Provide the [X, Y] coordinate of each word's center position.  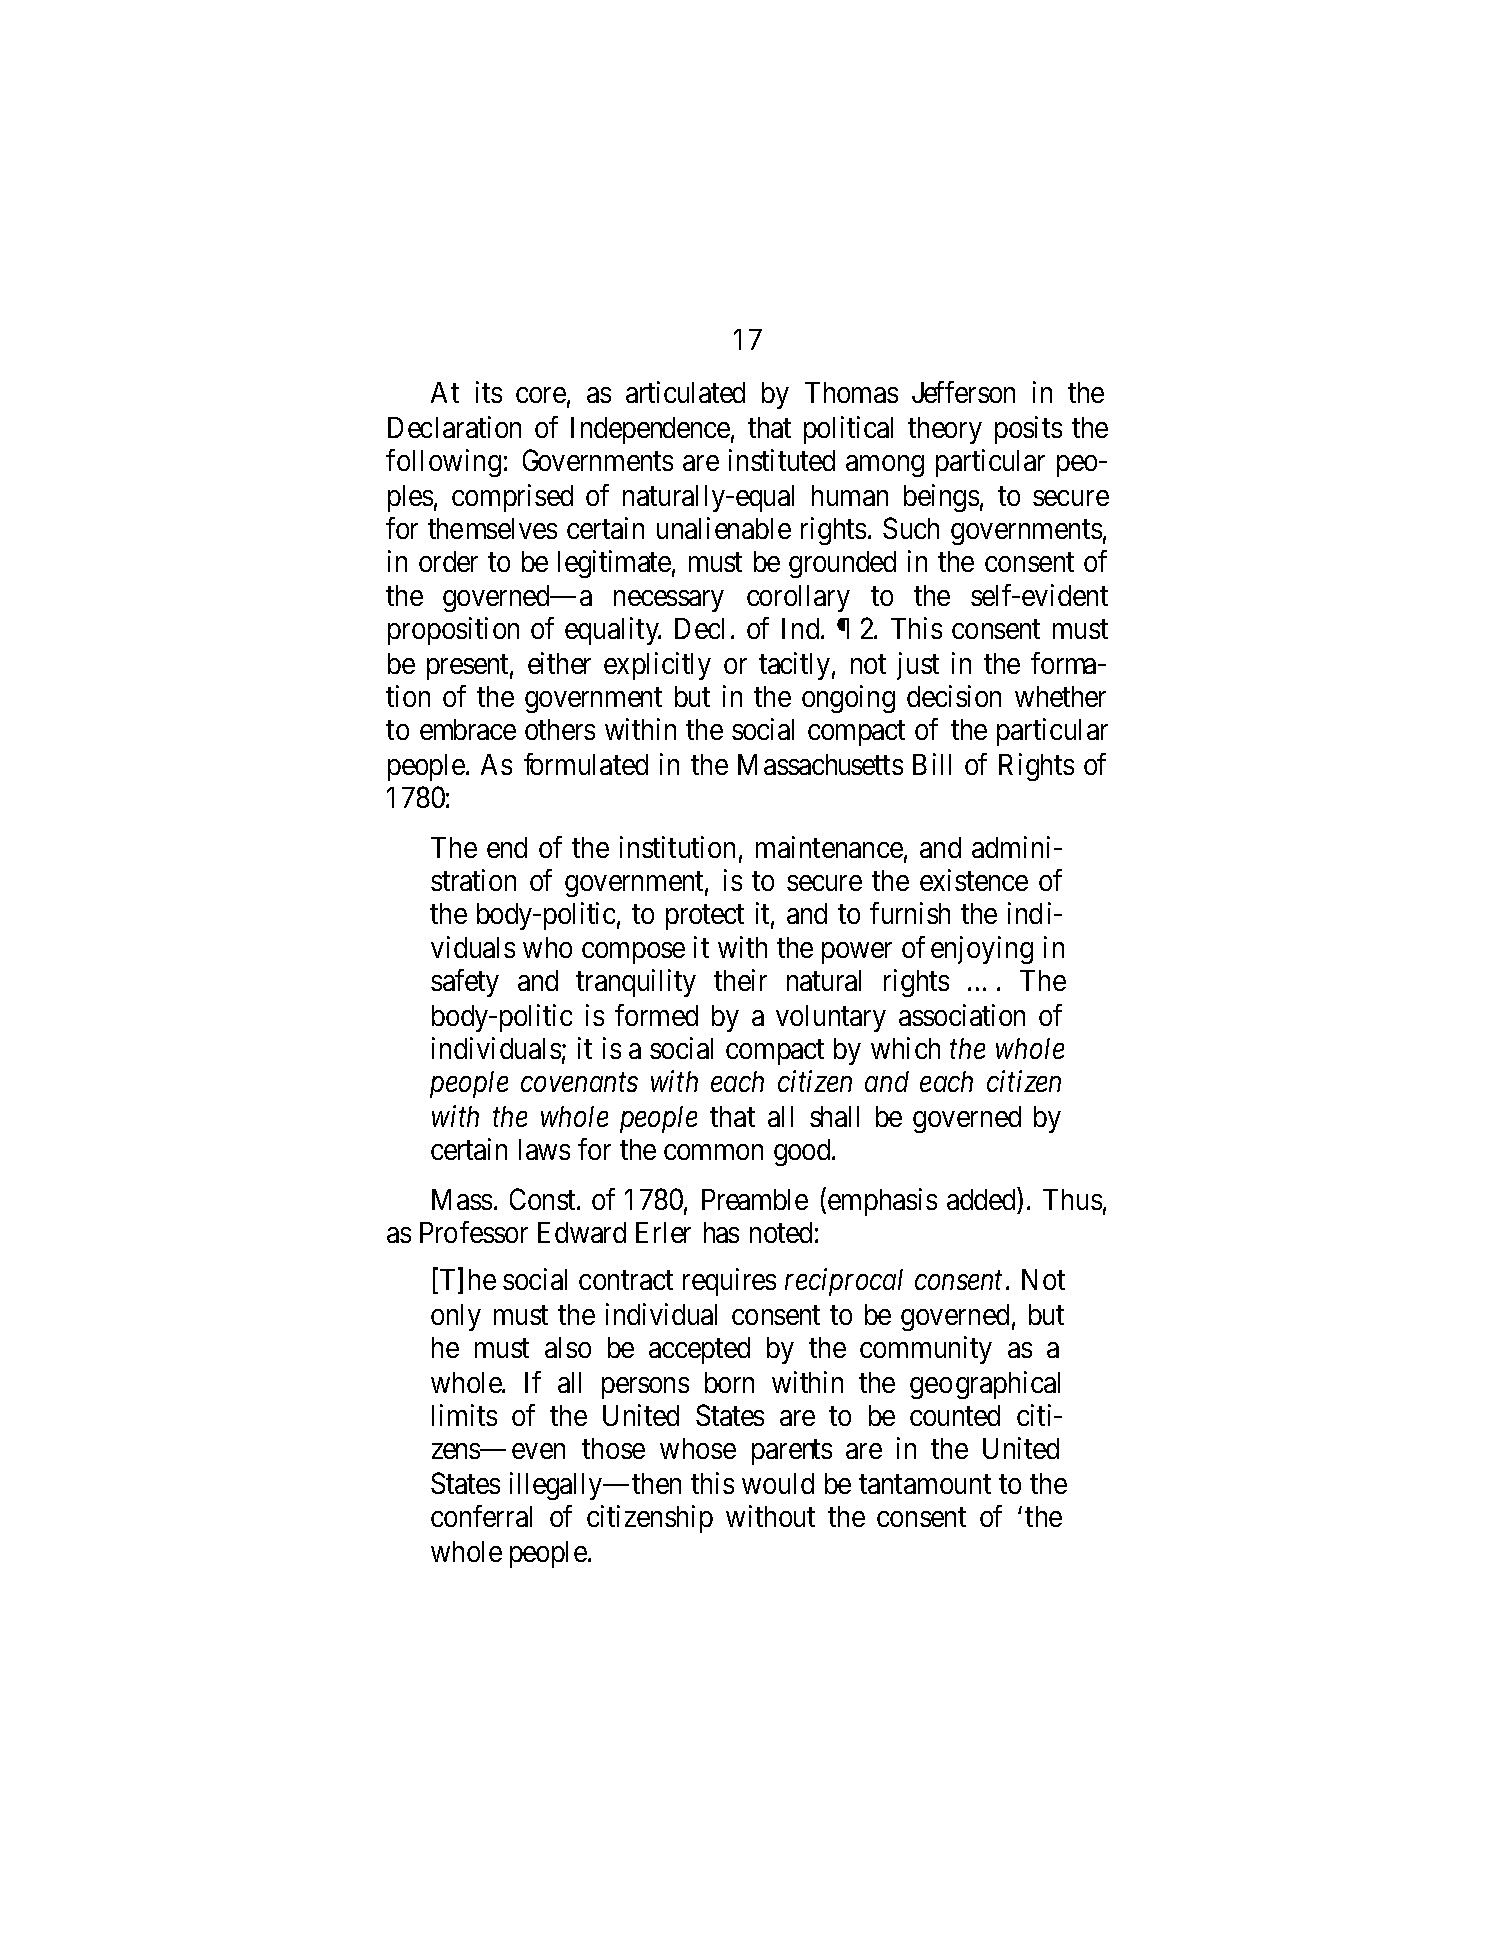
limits [464, 1415]
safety [465, 983]
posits [1028, 430]
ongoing [848, 699]
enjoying [982, 950]
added [982, 1198]
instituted [782, 460]
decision [954, 696]
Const [544, 1199]
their [740, 980]
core [541, 395]
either [559, 663]
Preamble [755, 1199]
